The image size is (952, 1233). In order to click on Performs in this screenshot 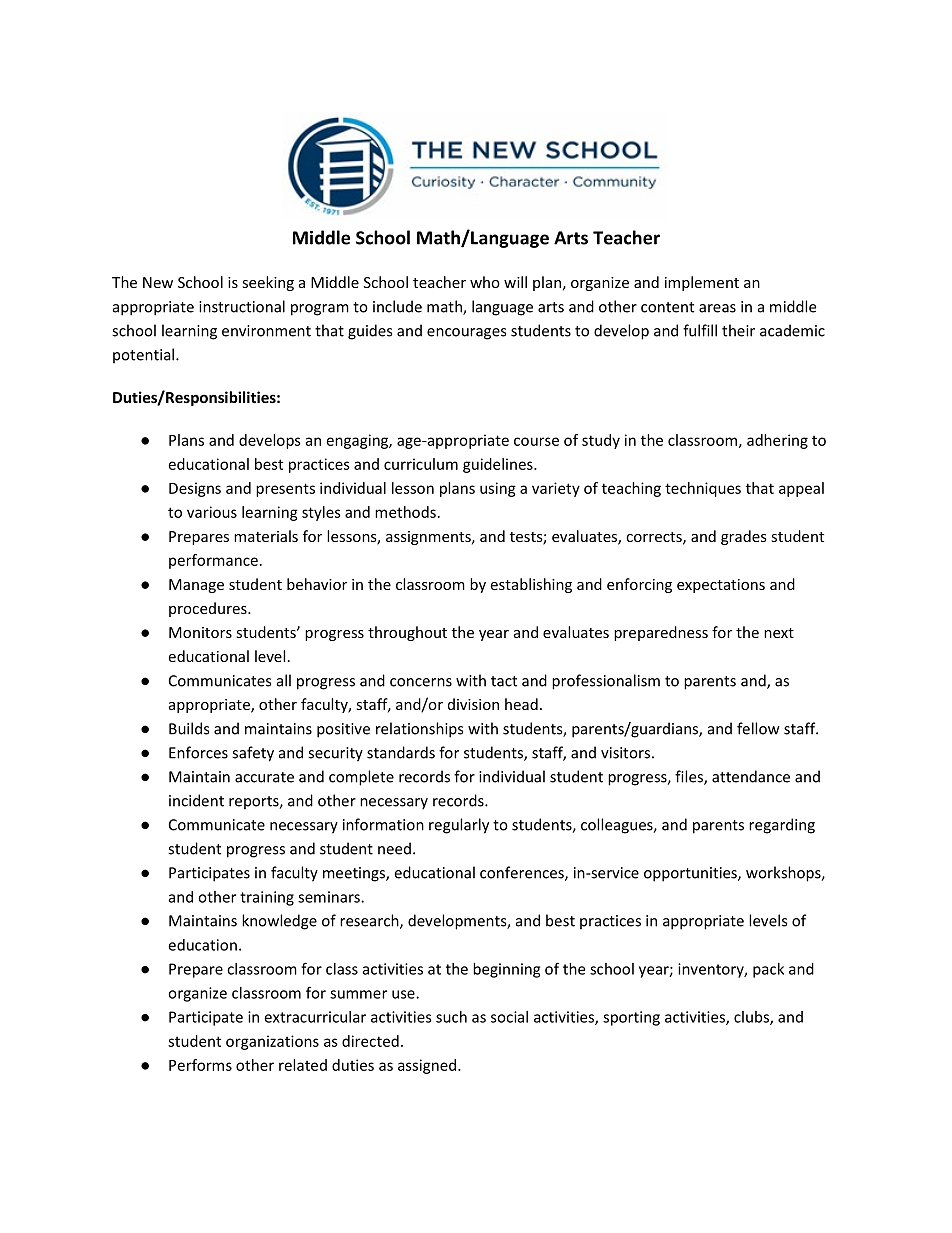, I will do `click(200, 1065)`.
